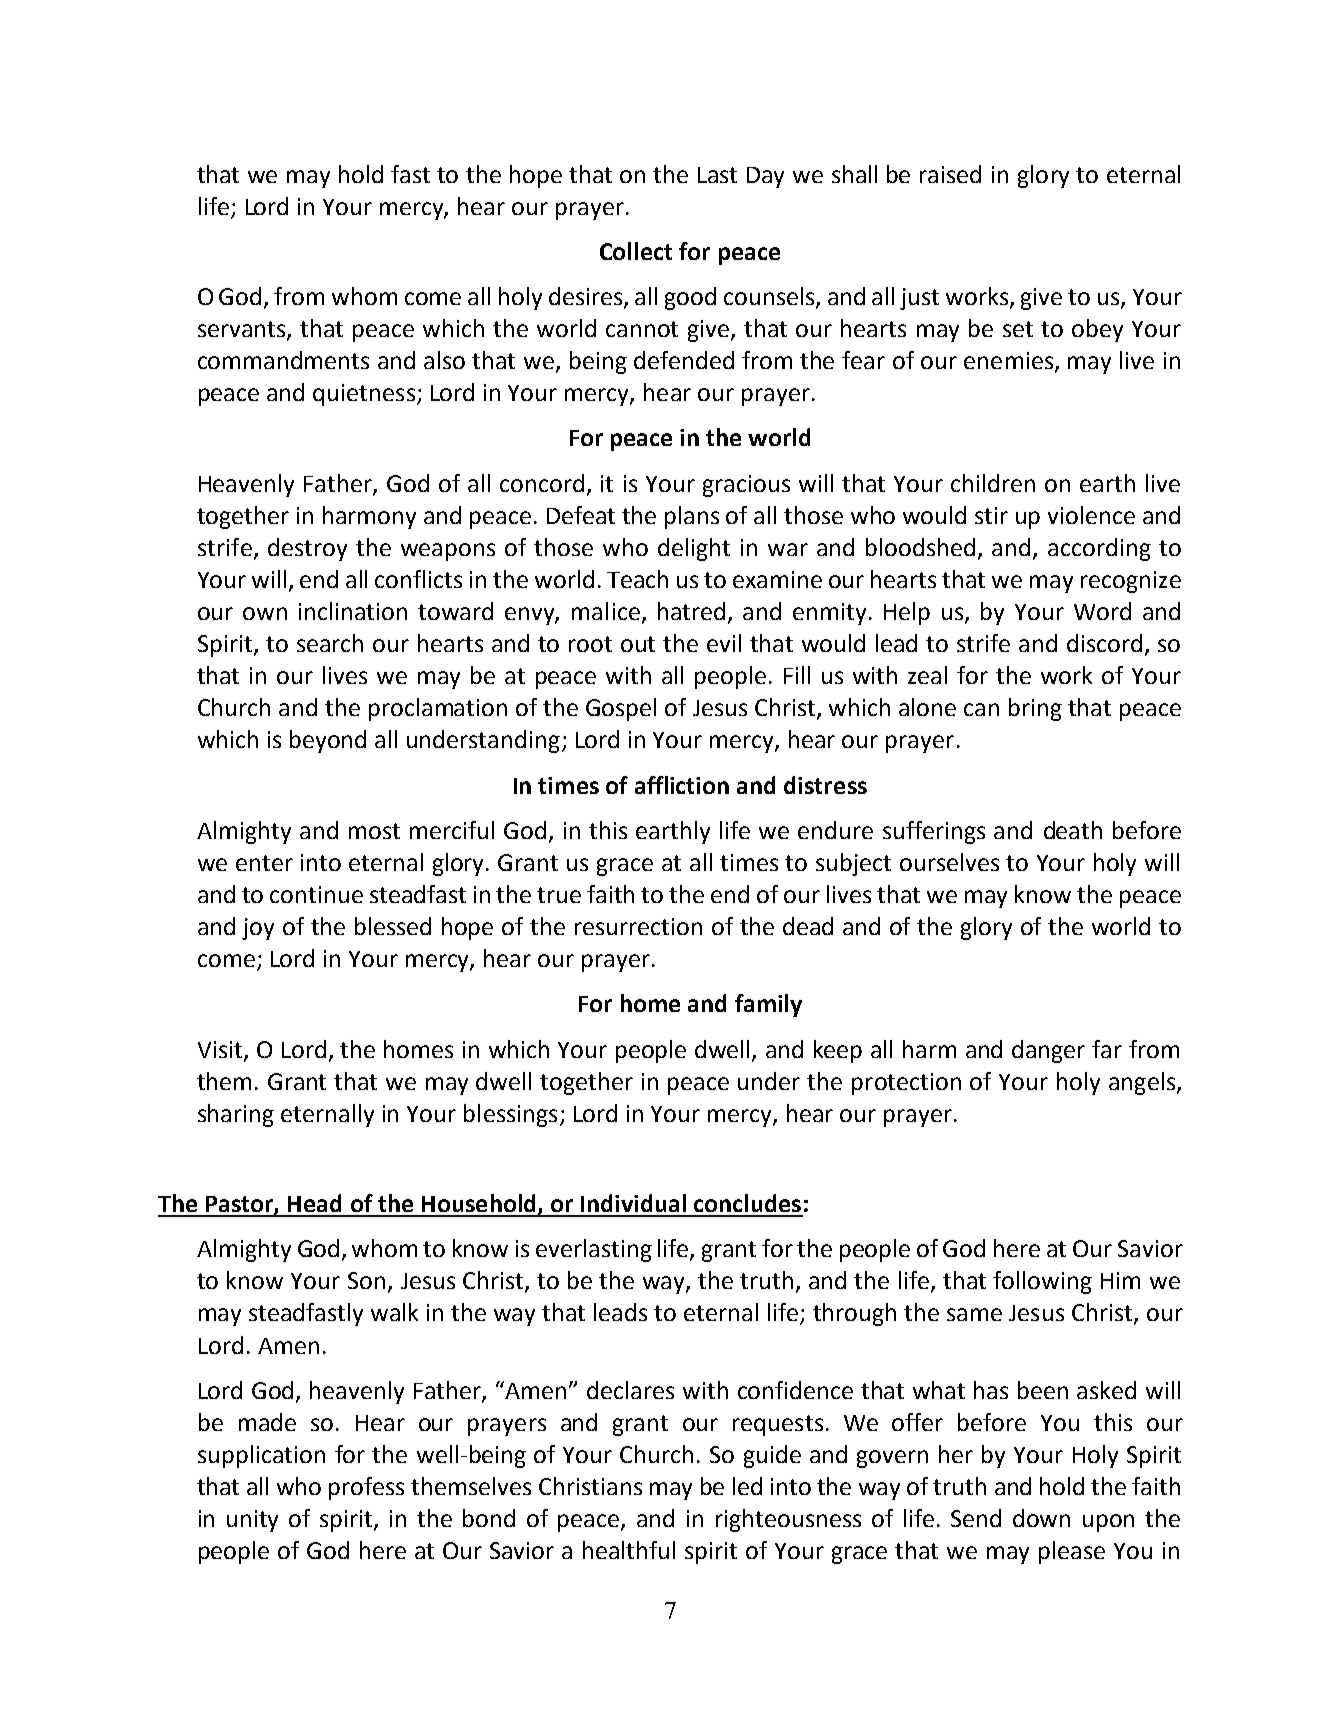 The height and width of the screenshot is (1734, 1340). I want to click on raised, so click(950, 174).
